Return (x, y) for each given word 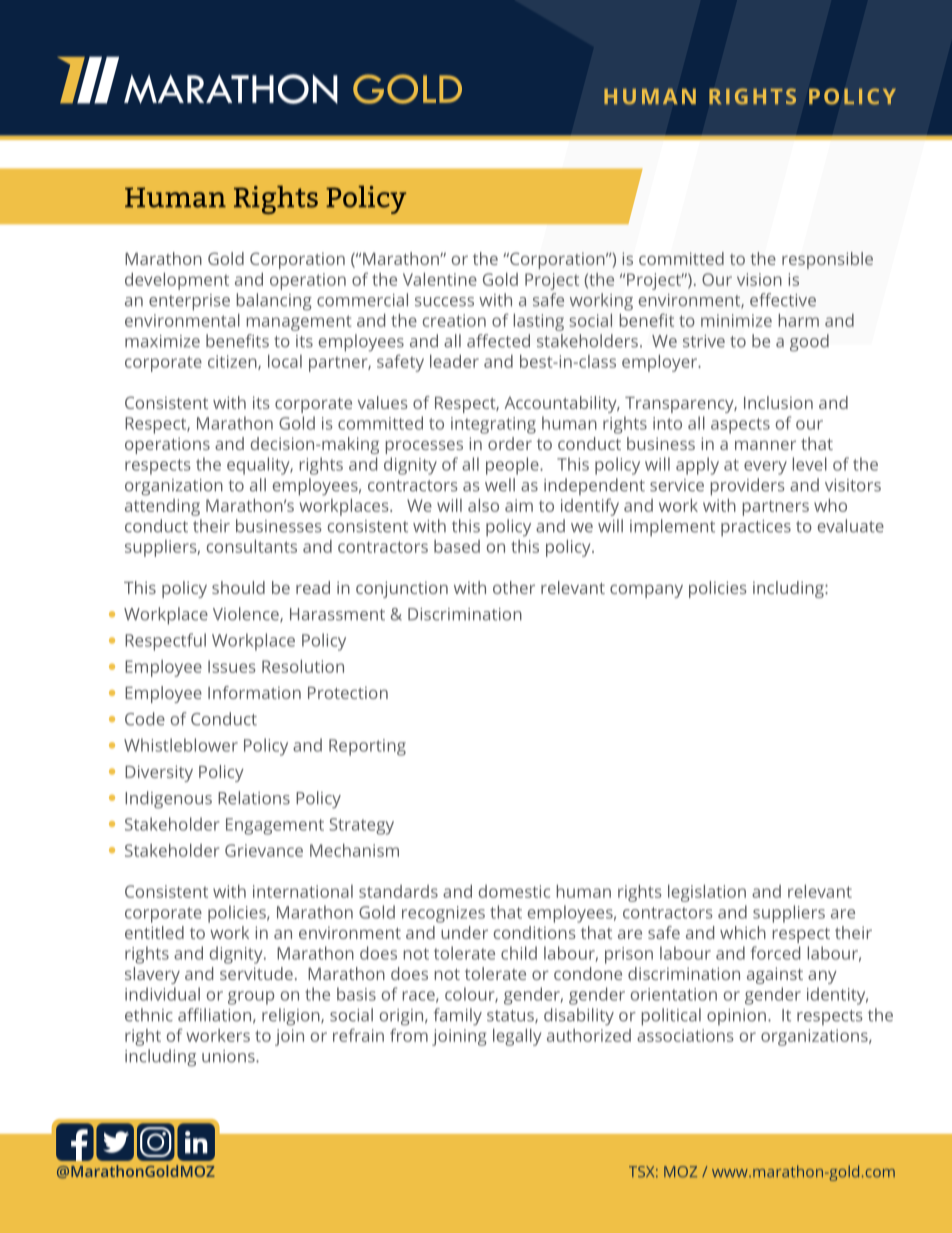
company (646, 591)
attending (162, 507)
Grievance (264, 850)
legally (517, 1037)
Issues (232, 666)
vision (759, 279)
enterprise (189, 302)
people (513, 466)
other (514, 587)
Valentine (440, 279)
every (765, 468)
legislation (707, 893)
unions (229, 1056)
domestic (514, 891)
